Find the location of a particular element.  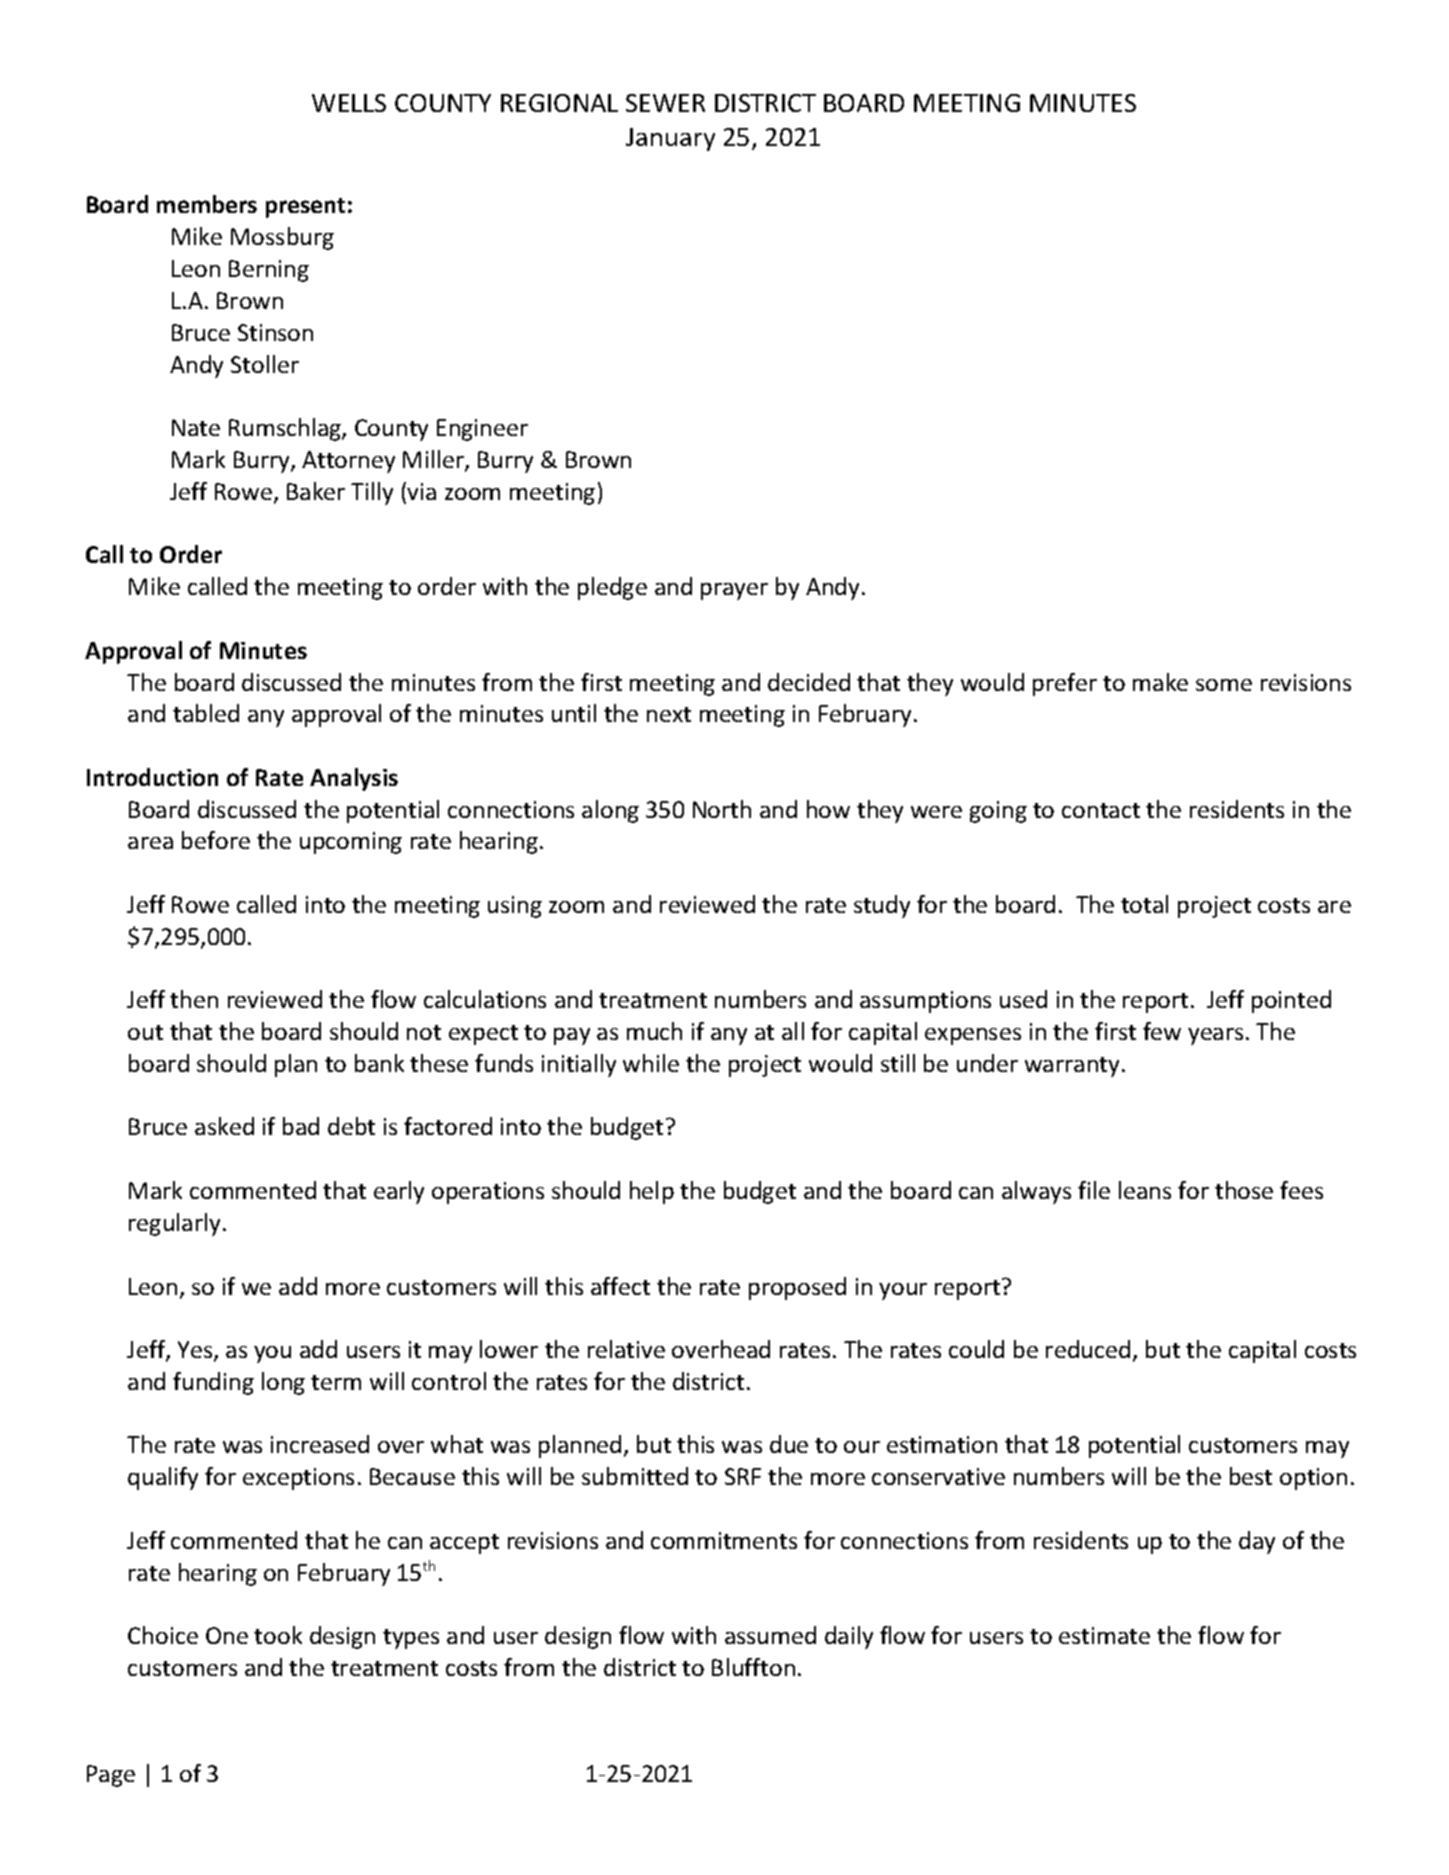

took is located at coordinates (278, 1635).
